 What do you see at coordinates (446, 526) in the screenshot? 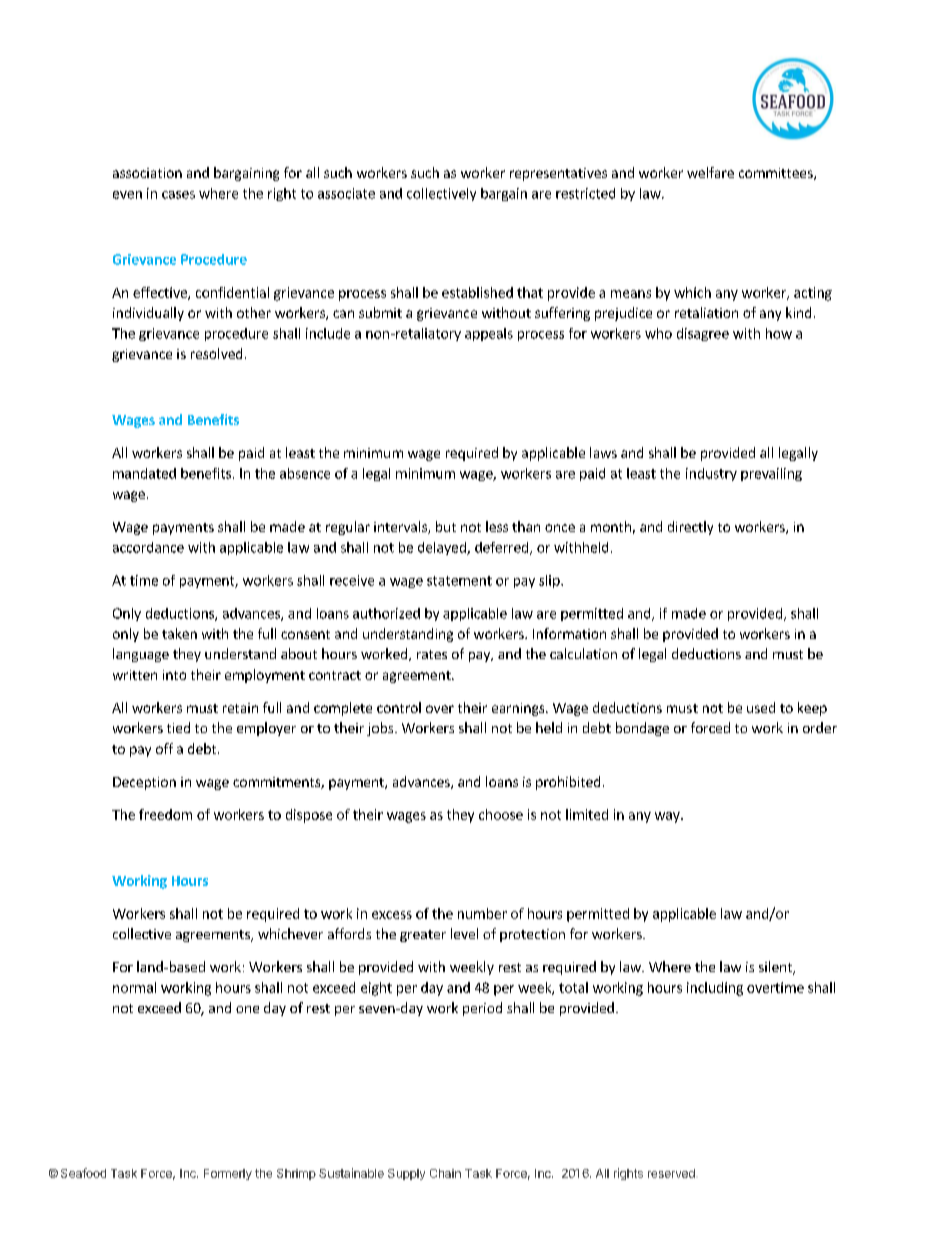
I see `but` at bounding box center [446, 526].
